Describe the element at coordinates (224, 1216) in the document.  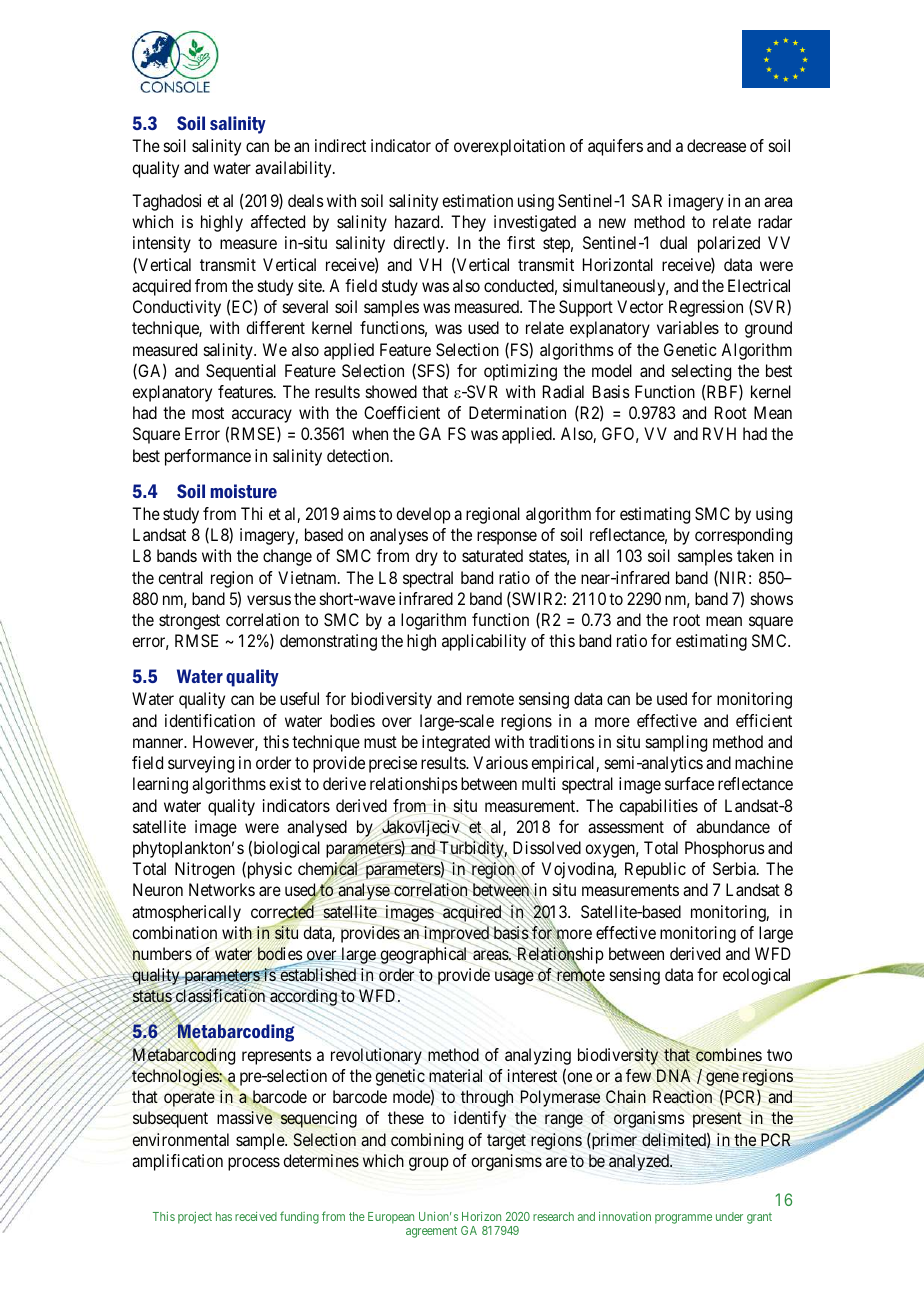
I see `has` at that location.
